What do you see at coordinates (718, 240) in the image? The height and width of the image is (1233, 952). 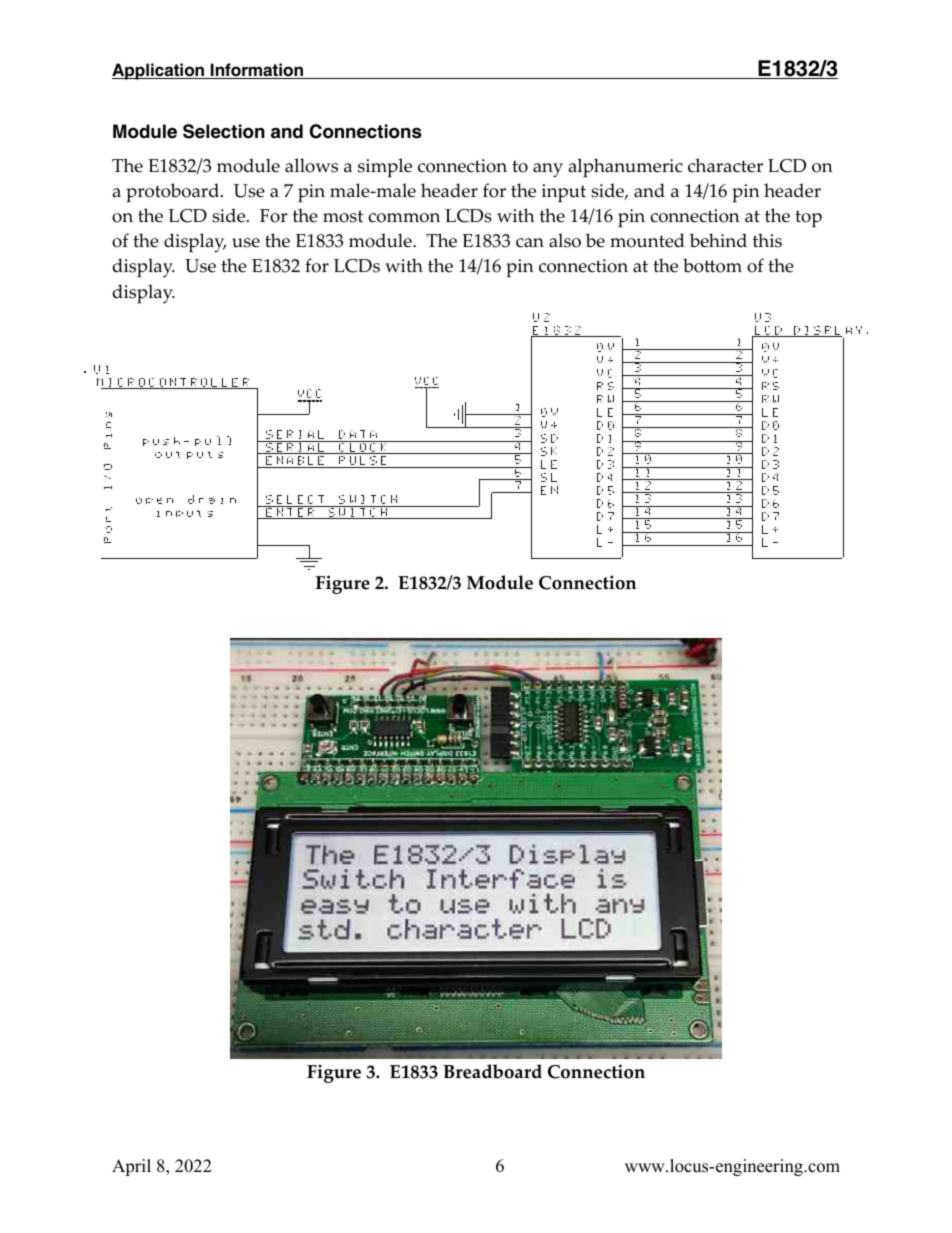 I see `behind` at bounding box center [718, 240].
